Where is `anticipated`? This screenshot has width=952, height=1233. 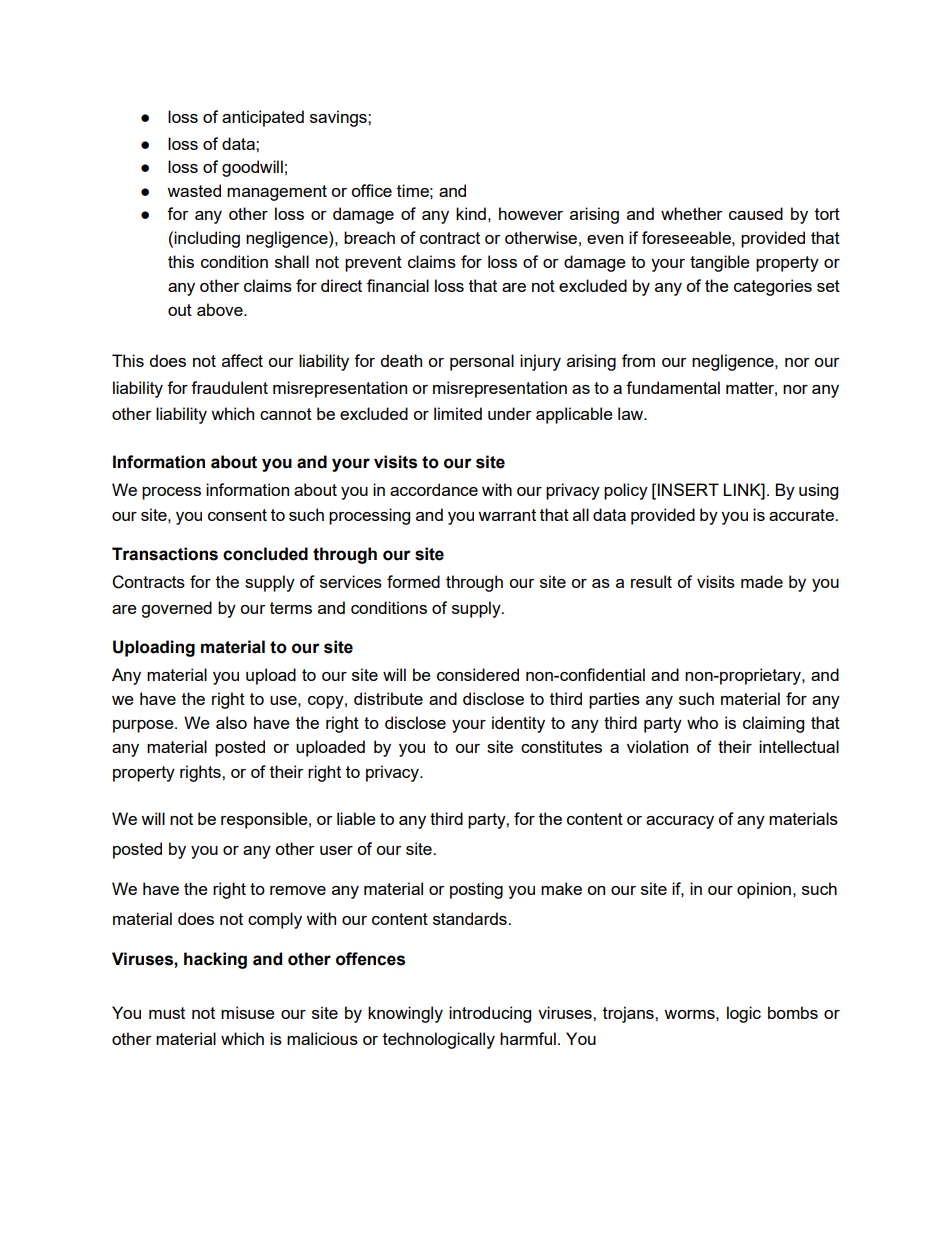 anticipated is located at coordinates (263, 118).
